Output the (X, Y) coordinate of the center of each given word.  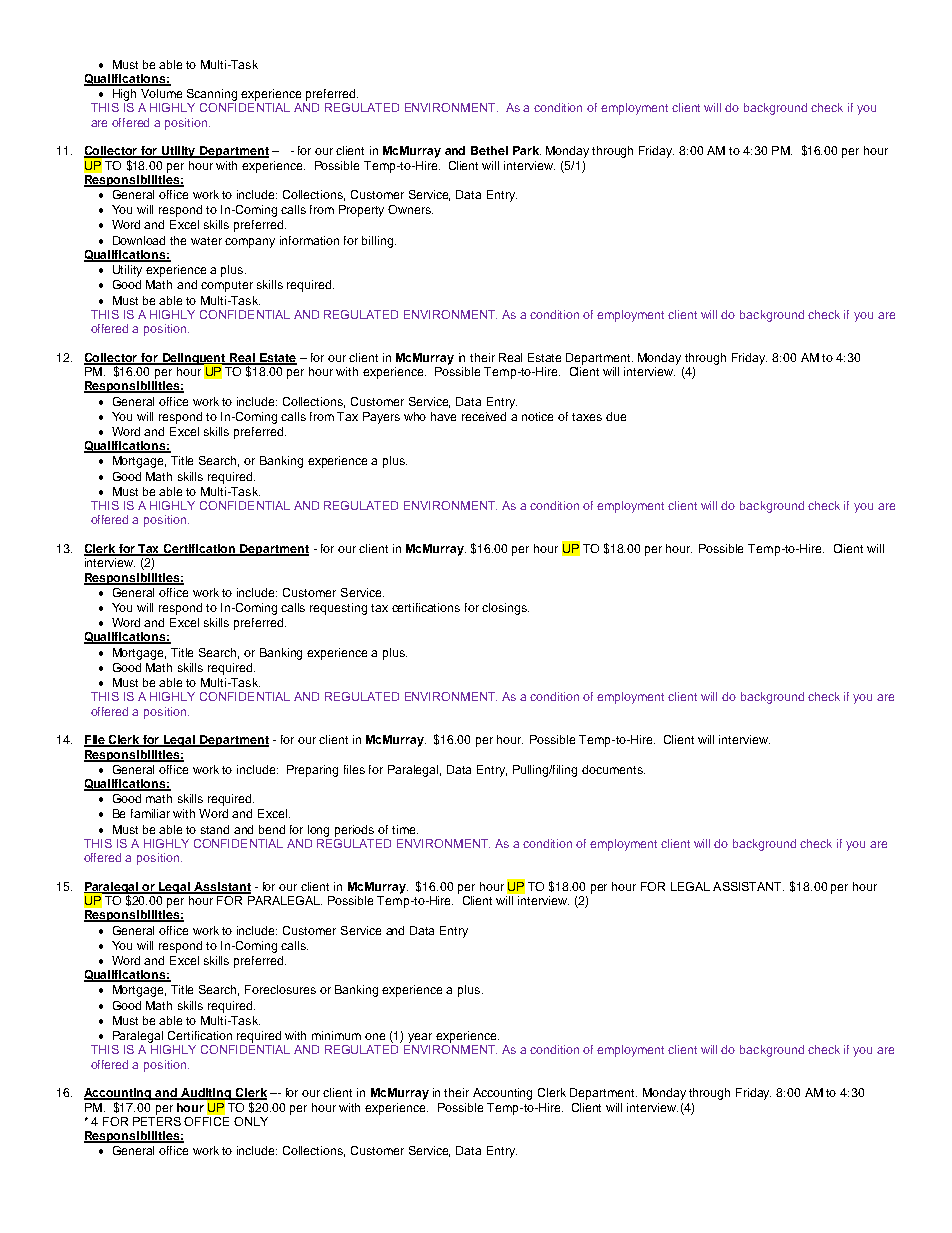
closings (505, 609)
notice (537, 416)
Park (527, 150)
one (375, 1036)
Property (361, 211)
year (420, 1038)
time (405, 829)
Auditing (206, 1095)
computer (227, 286)
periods (354, 831)
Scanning (212, 95)
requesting (338, 609)
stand (215, 829)
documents (613, 769)
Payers (381, 418)
